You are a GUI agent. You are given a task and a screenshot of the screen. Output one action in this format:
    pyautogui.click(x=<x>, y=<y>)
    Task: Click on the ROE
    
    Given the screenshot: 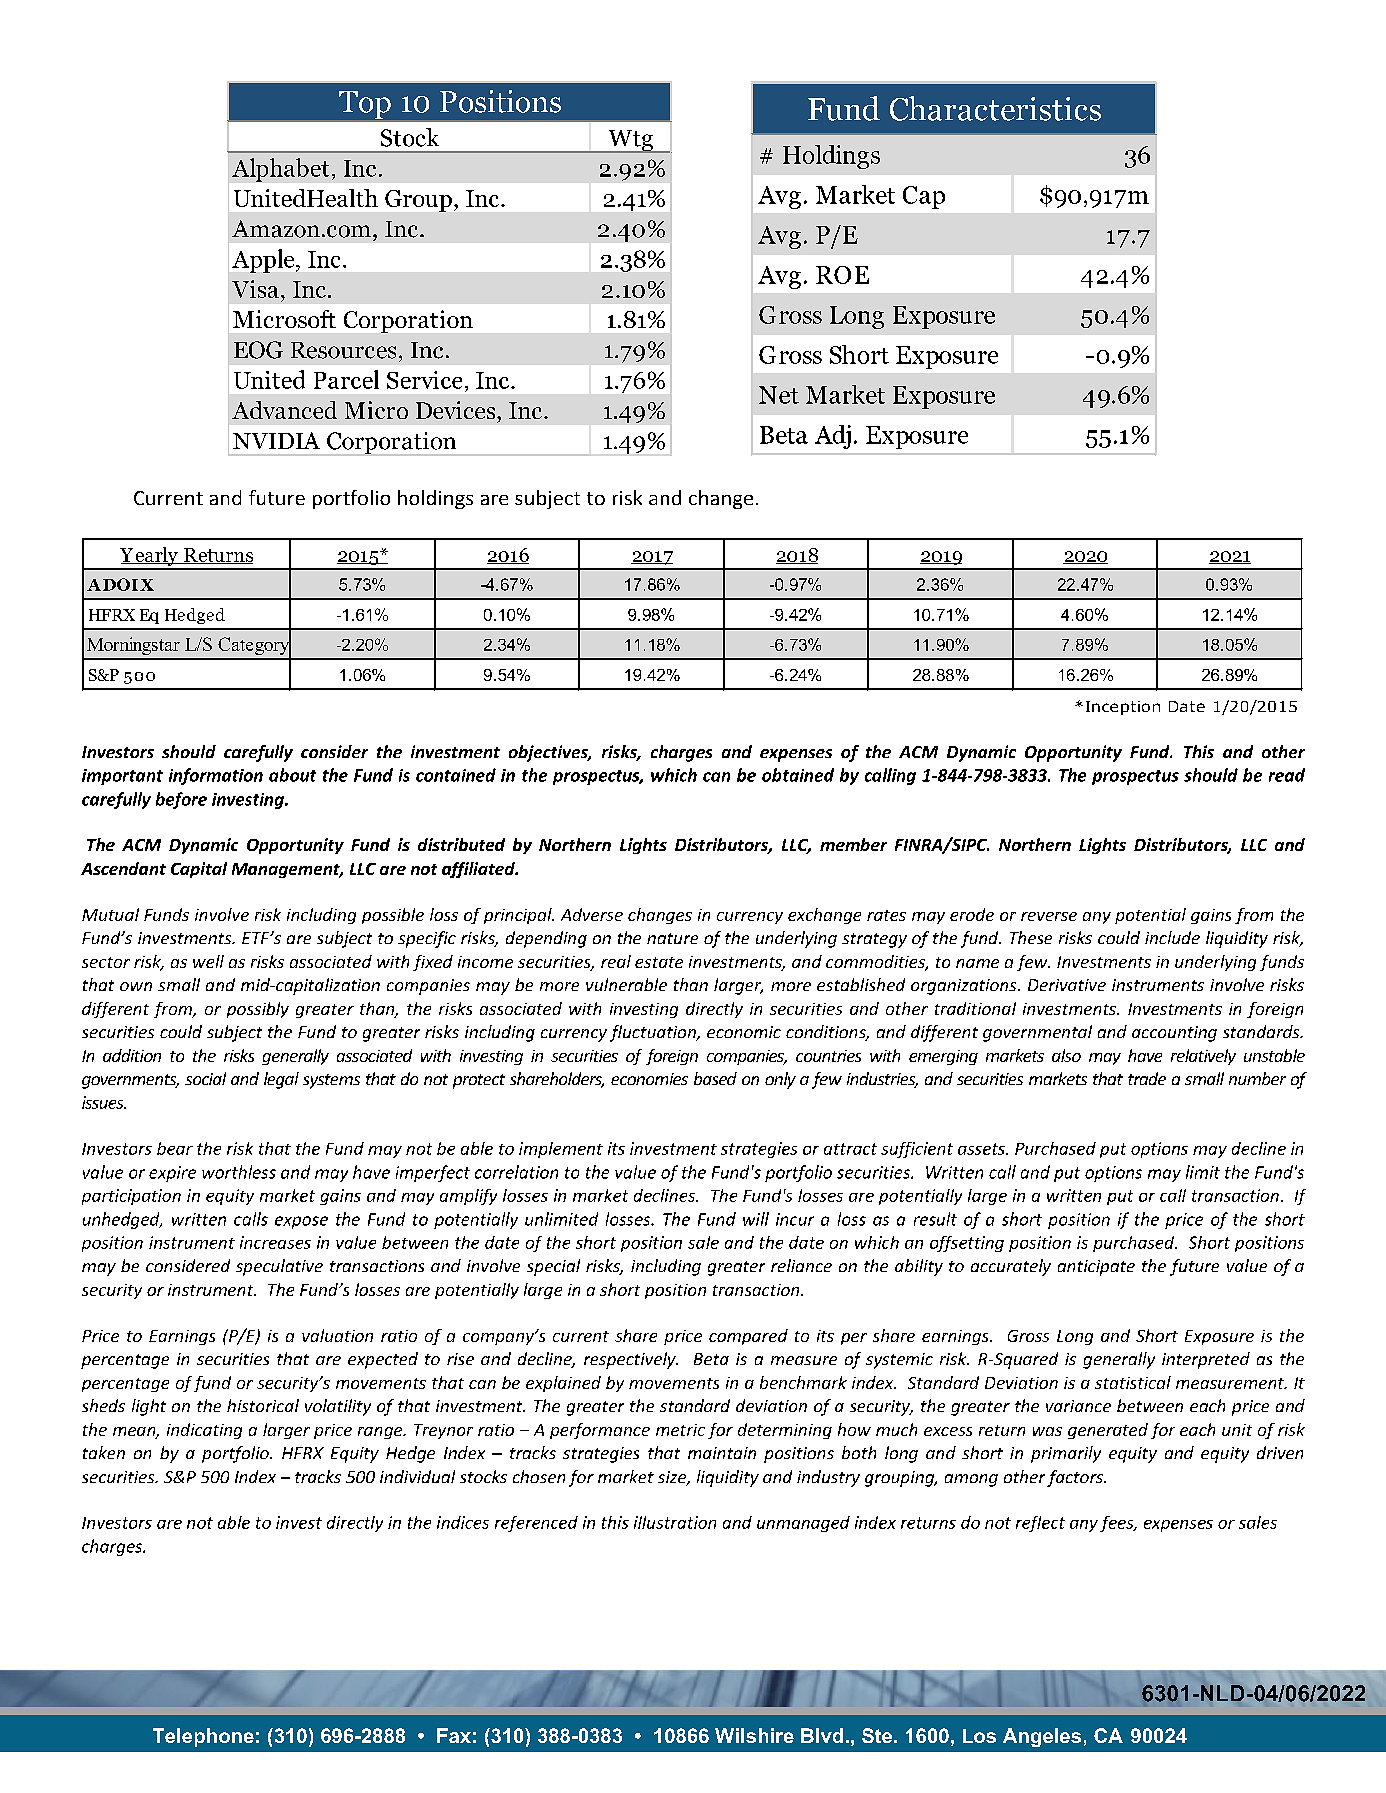 What is the action you would take?
    pyautogui.click(x=842, y=275)
